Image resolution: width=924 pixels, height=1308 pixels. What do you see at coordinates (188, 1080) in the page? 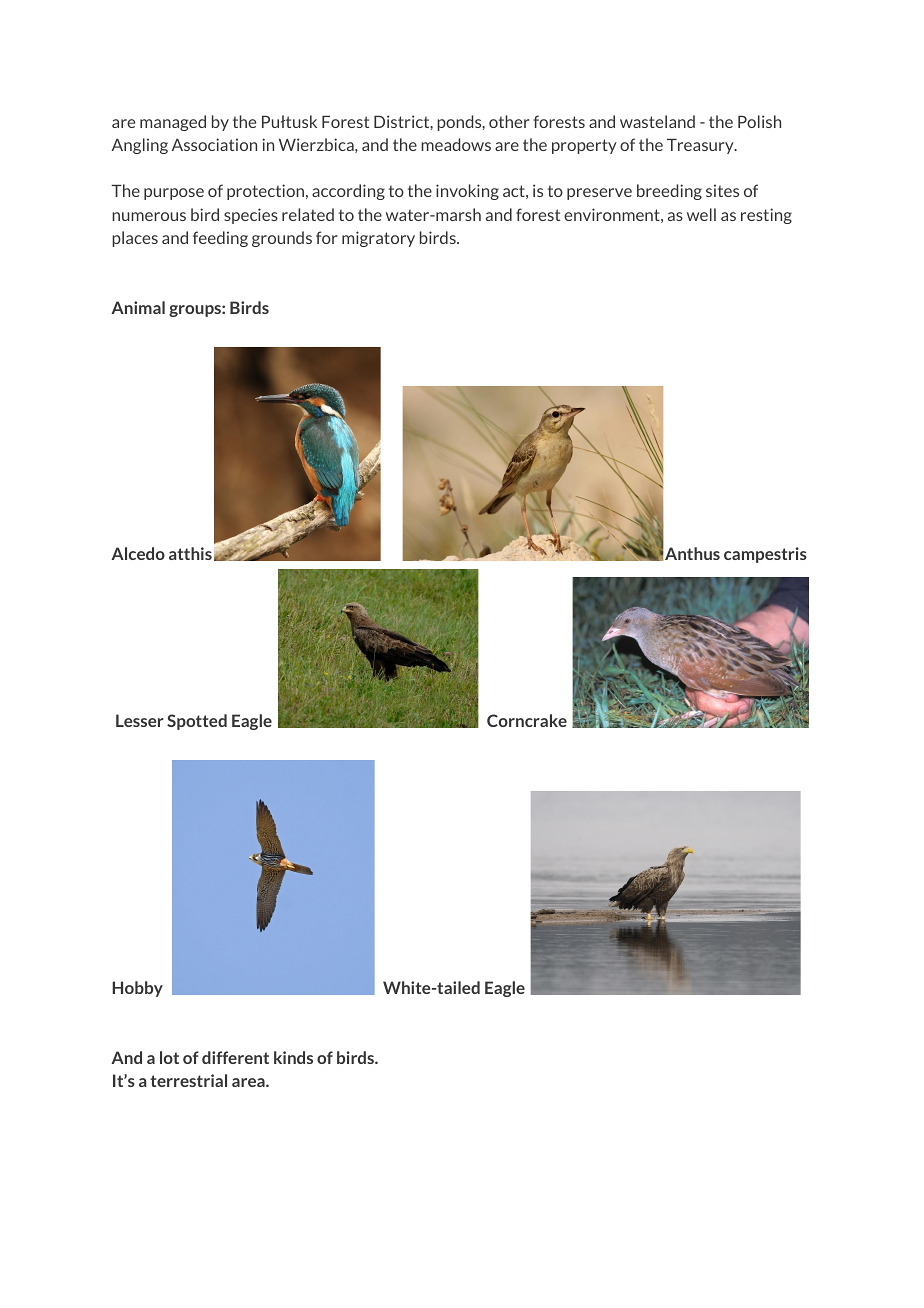
I see `terrestrial` at bounding box center [188, 1080].
